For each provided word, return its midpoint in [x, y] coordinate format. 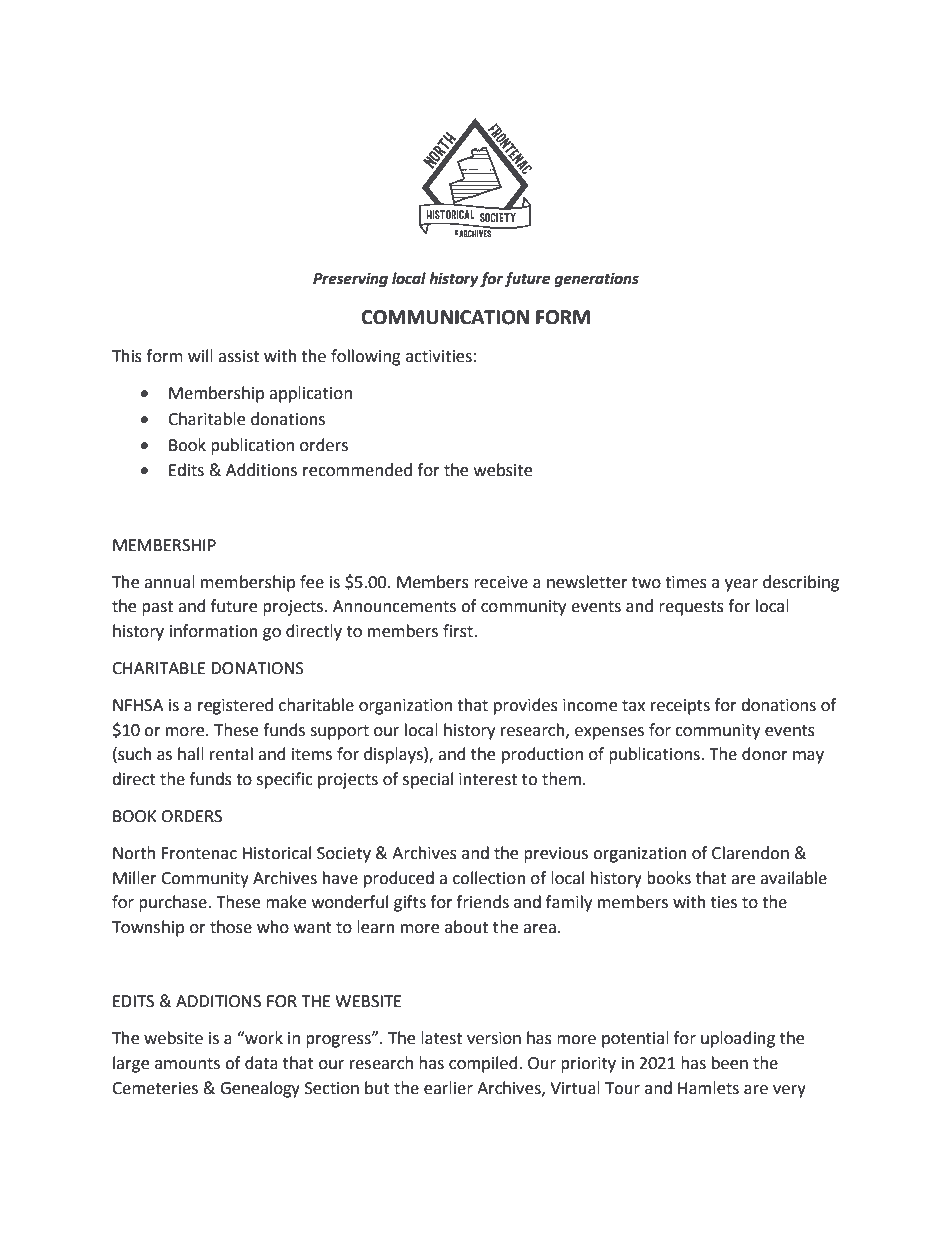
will [200, 355]
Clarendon [750, 853]
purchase [174, 903]
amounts [187, 1064]
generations [596, 280]
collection [489, 878]
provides [526, 706]
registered [235, 706]
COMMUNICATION [445, 317]
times [686, 582]
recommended [357, 470]
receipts [680, 707]
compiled [484, 1064]
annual [169, 582]
